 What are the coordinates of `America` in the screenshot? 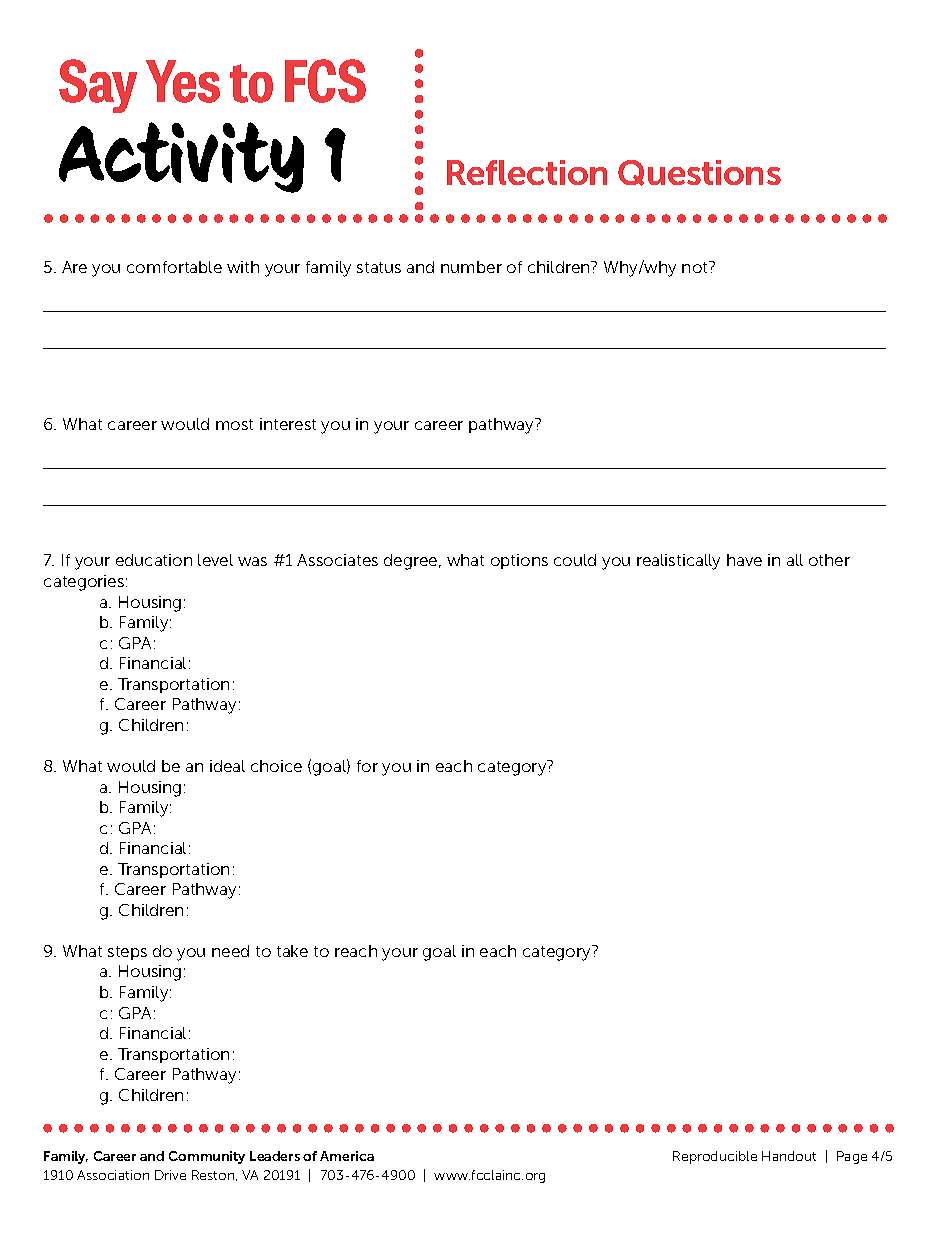 It's located at (347, 1156).
